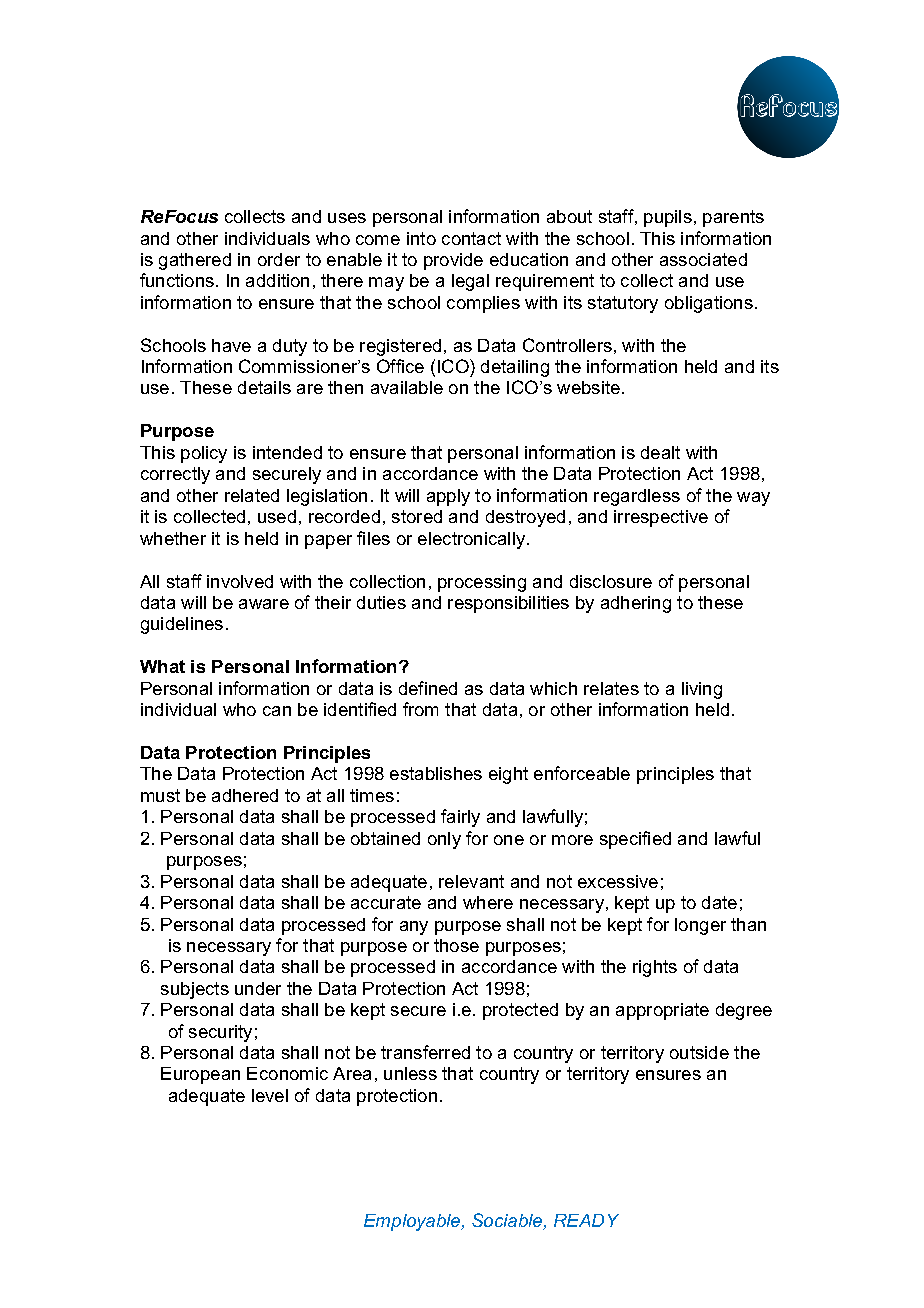 The height and width of the image is (1308, 924). I want to click on contact, so click(471, 238).
